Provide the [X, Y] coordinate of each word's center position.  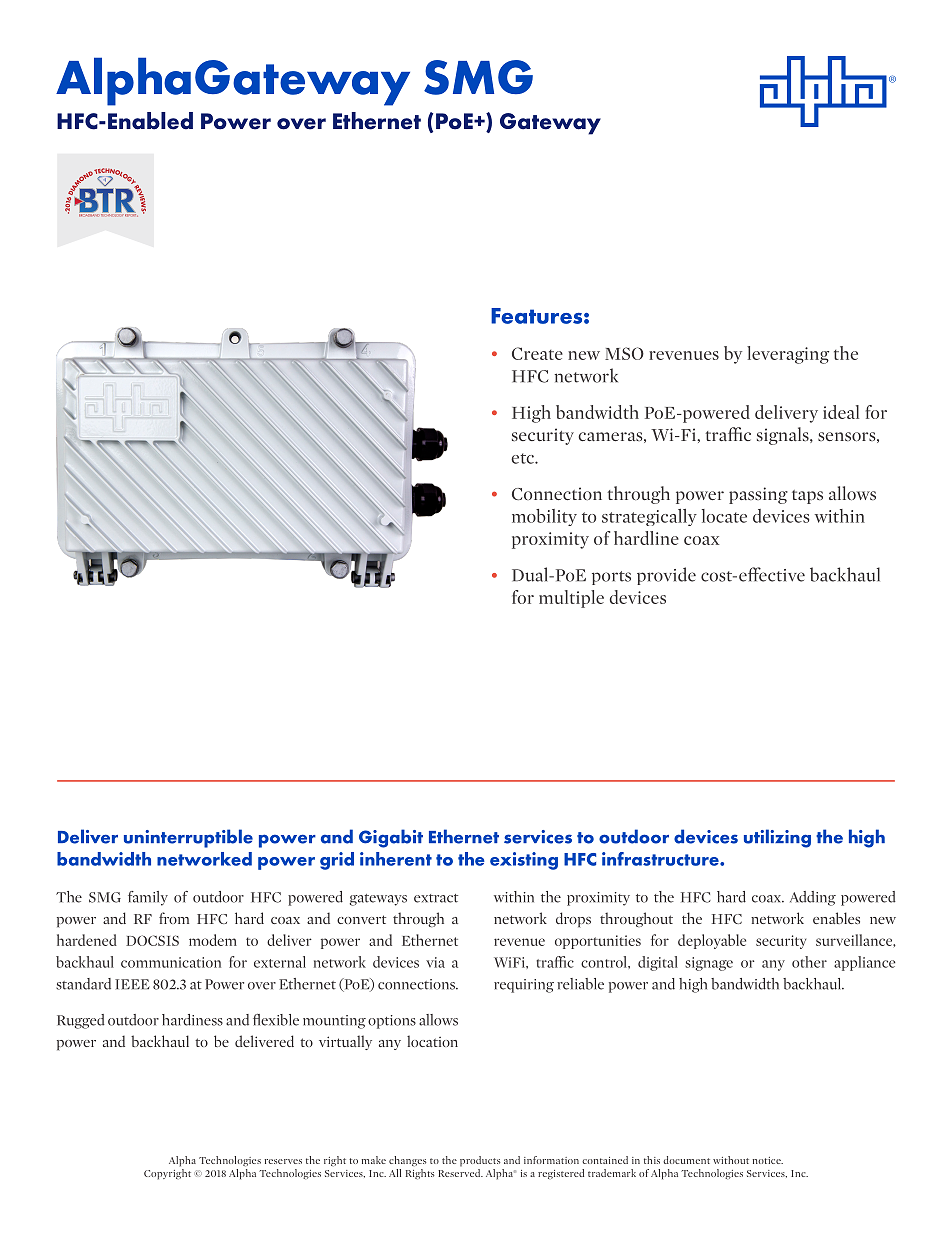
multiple [571, 599]
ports [611, 578]
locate [724, 516]
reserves [283, 1161]
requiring [524, 986]
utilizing [777, 838]
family [148, 898]
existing [524, 861]
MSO [624, 353]
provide [666, 576]
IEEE [132, 984]
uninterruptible [188, 838]
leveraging [788, 355]
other [809, 962]
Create [537, 353]
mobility [544, 517]
